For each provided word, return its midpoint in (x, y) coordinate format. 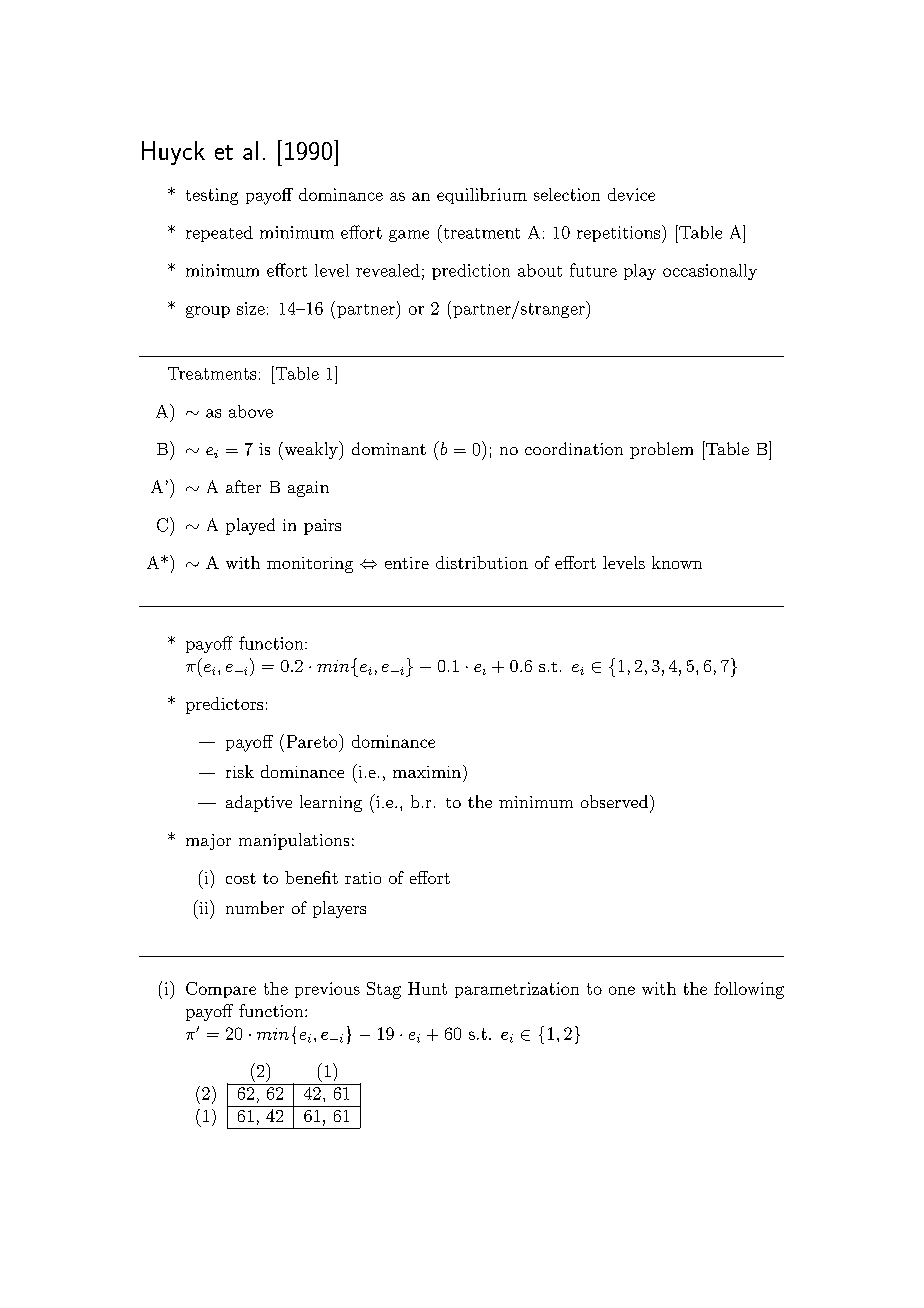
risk (240, 771)
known (677, 562)
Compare (221, 990)
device (631, 194)
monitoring (310, 565)
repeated (219, 234)
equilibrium (482, 196)
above (251, 411)
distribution (482, 562)
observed (614, 801)
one (622, 990)
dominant (389, 448)
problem (661, 450)
